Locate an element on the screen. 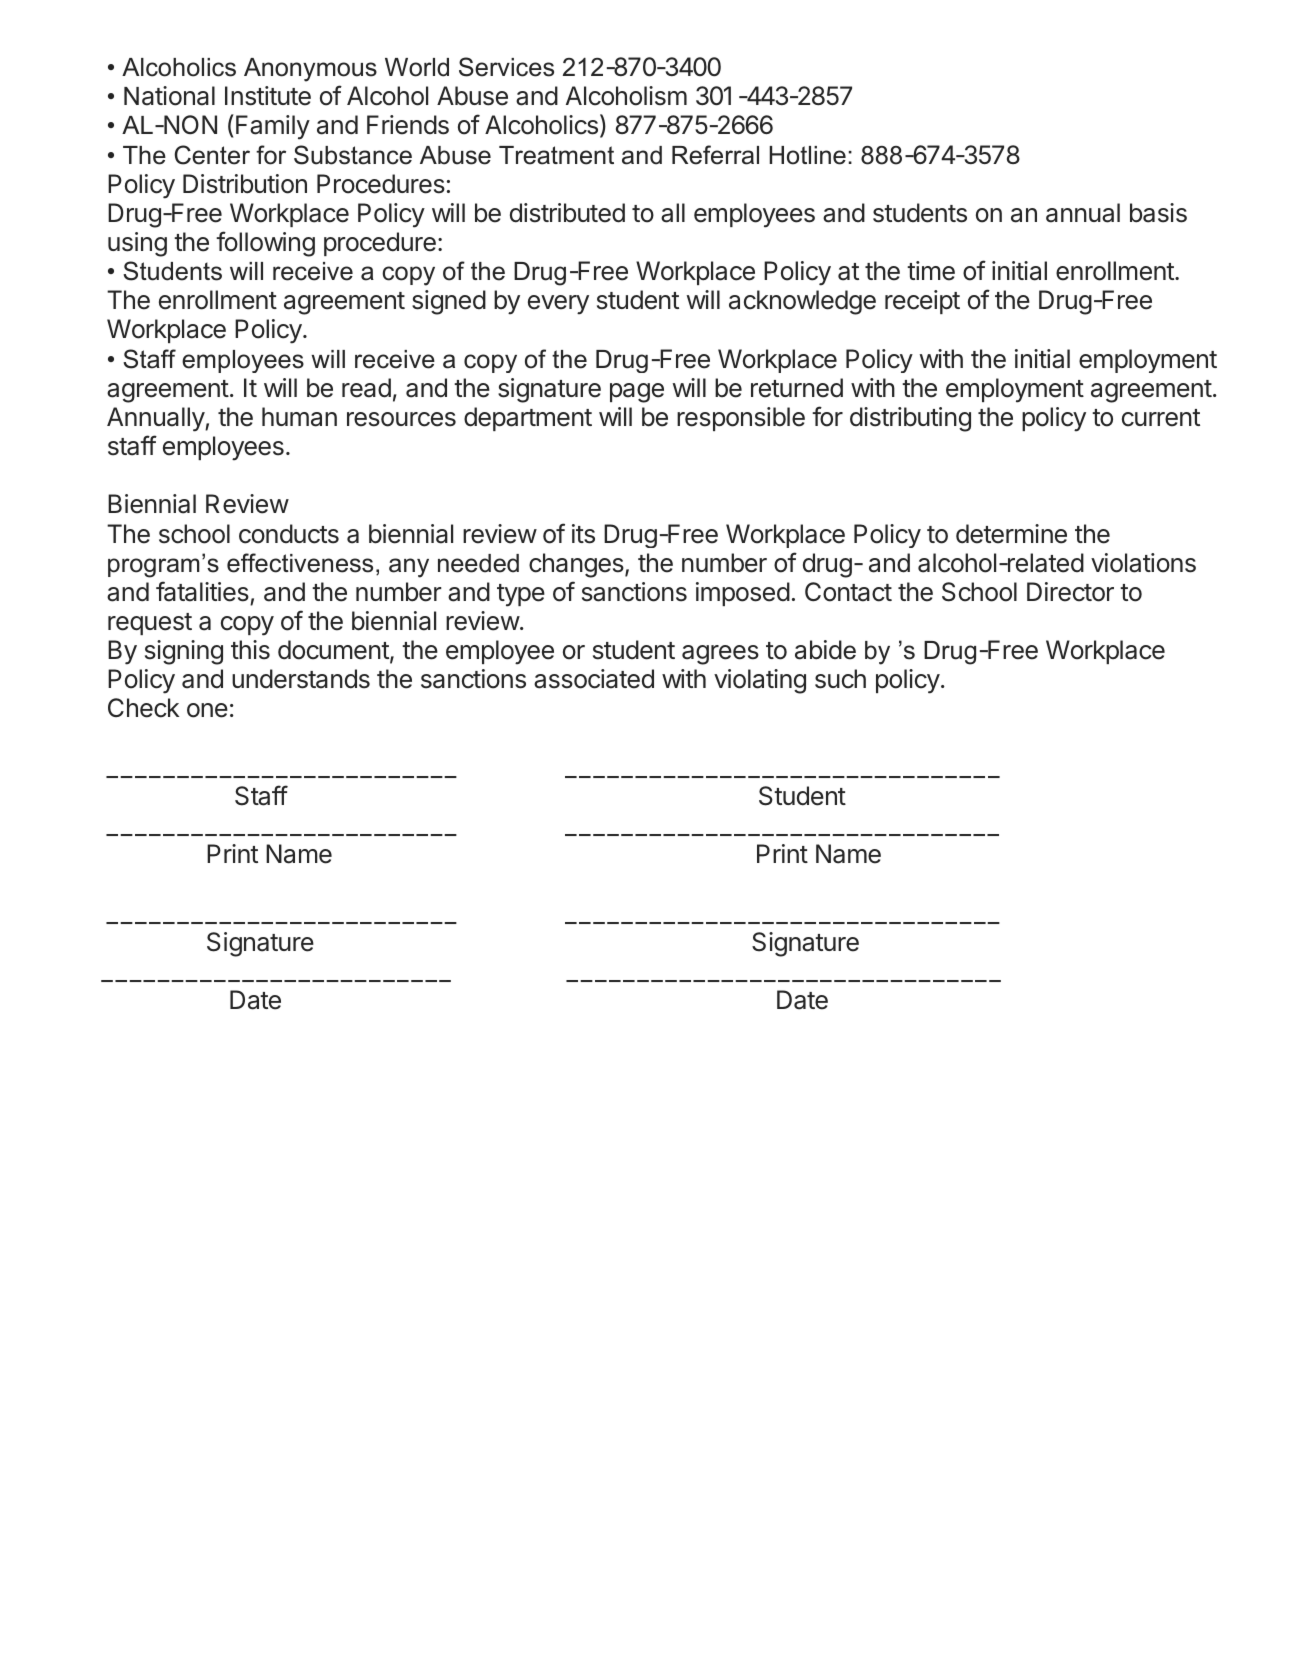 Image resolution: width=1293 pixels, height=1673 pixels. its is located at coordinates (583, 534).
